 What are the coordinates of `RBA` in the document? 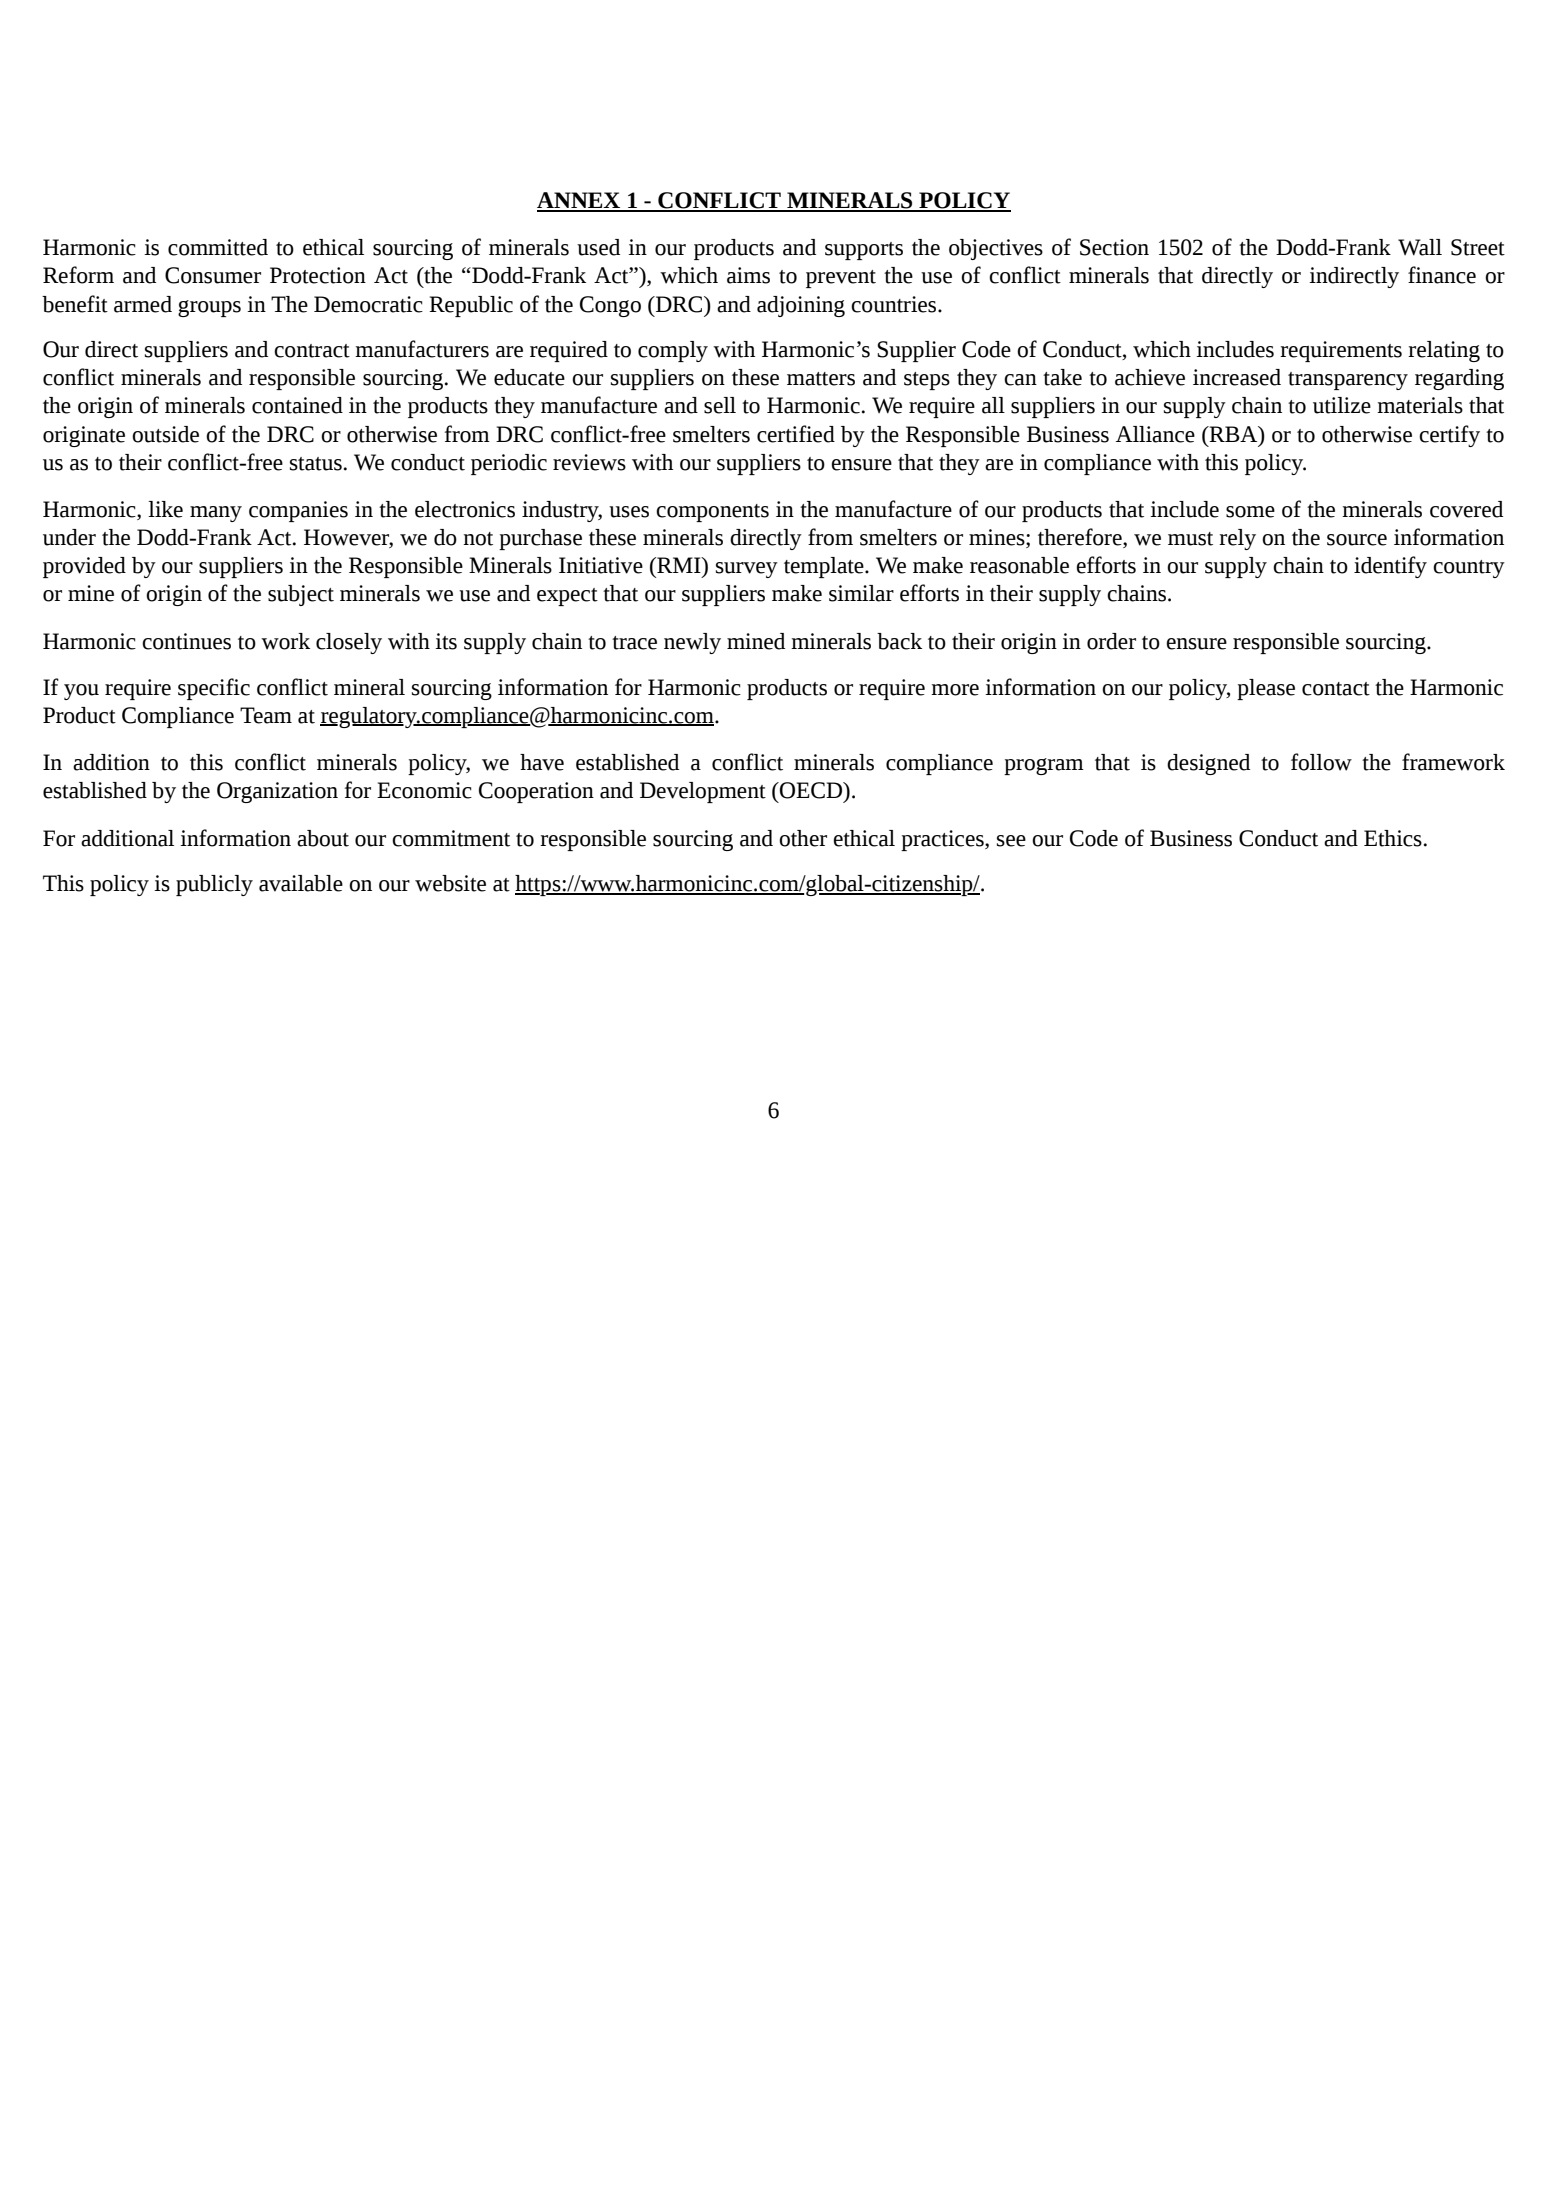 It's located at (1233, 434).
